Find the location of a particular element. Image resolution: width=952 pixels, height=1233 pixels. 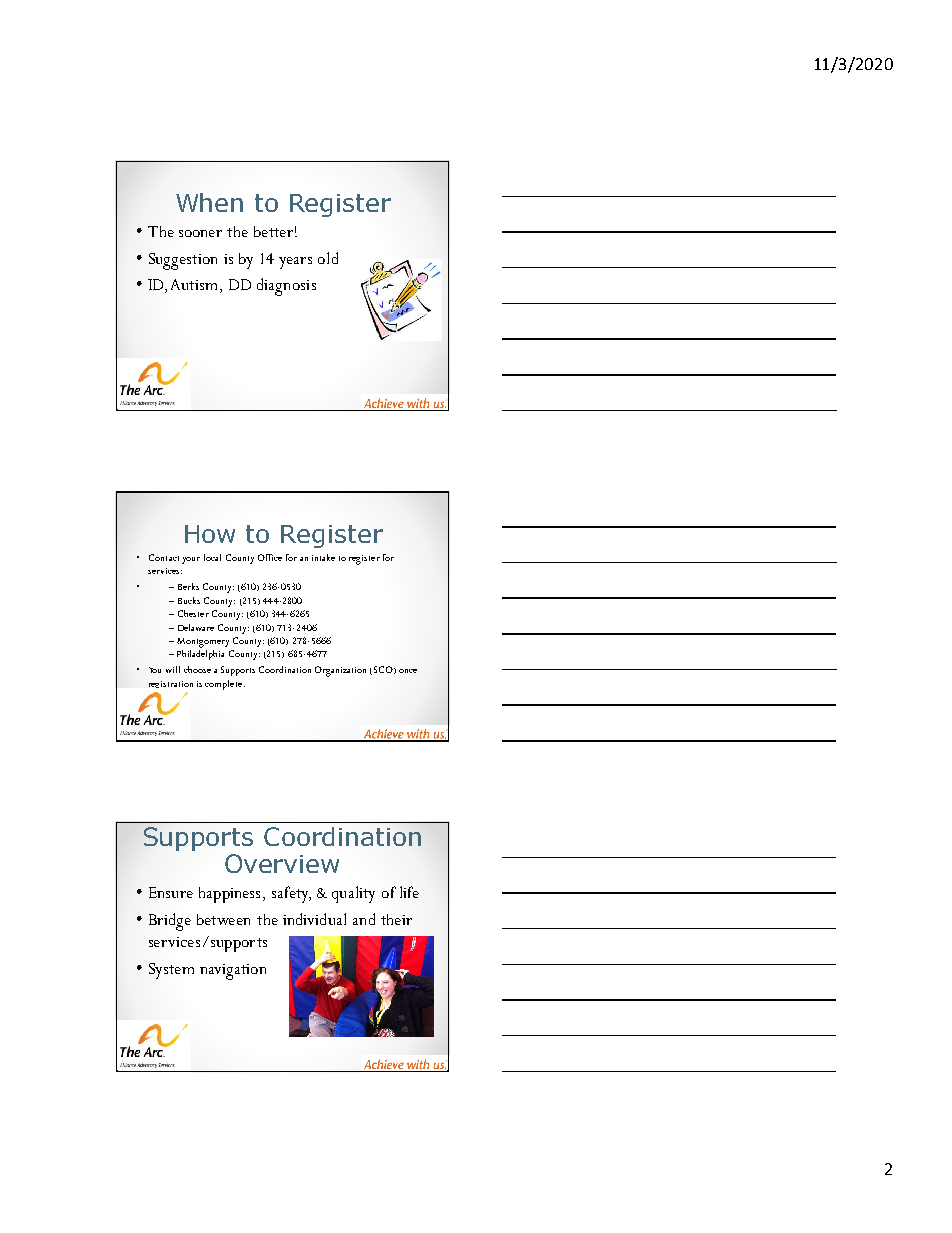

Bucks is located at coordinates (189, 600).
